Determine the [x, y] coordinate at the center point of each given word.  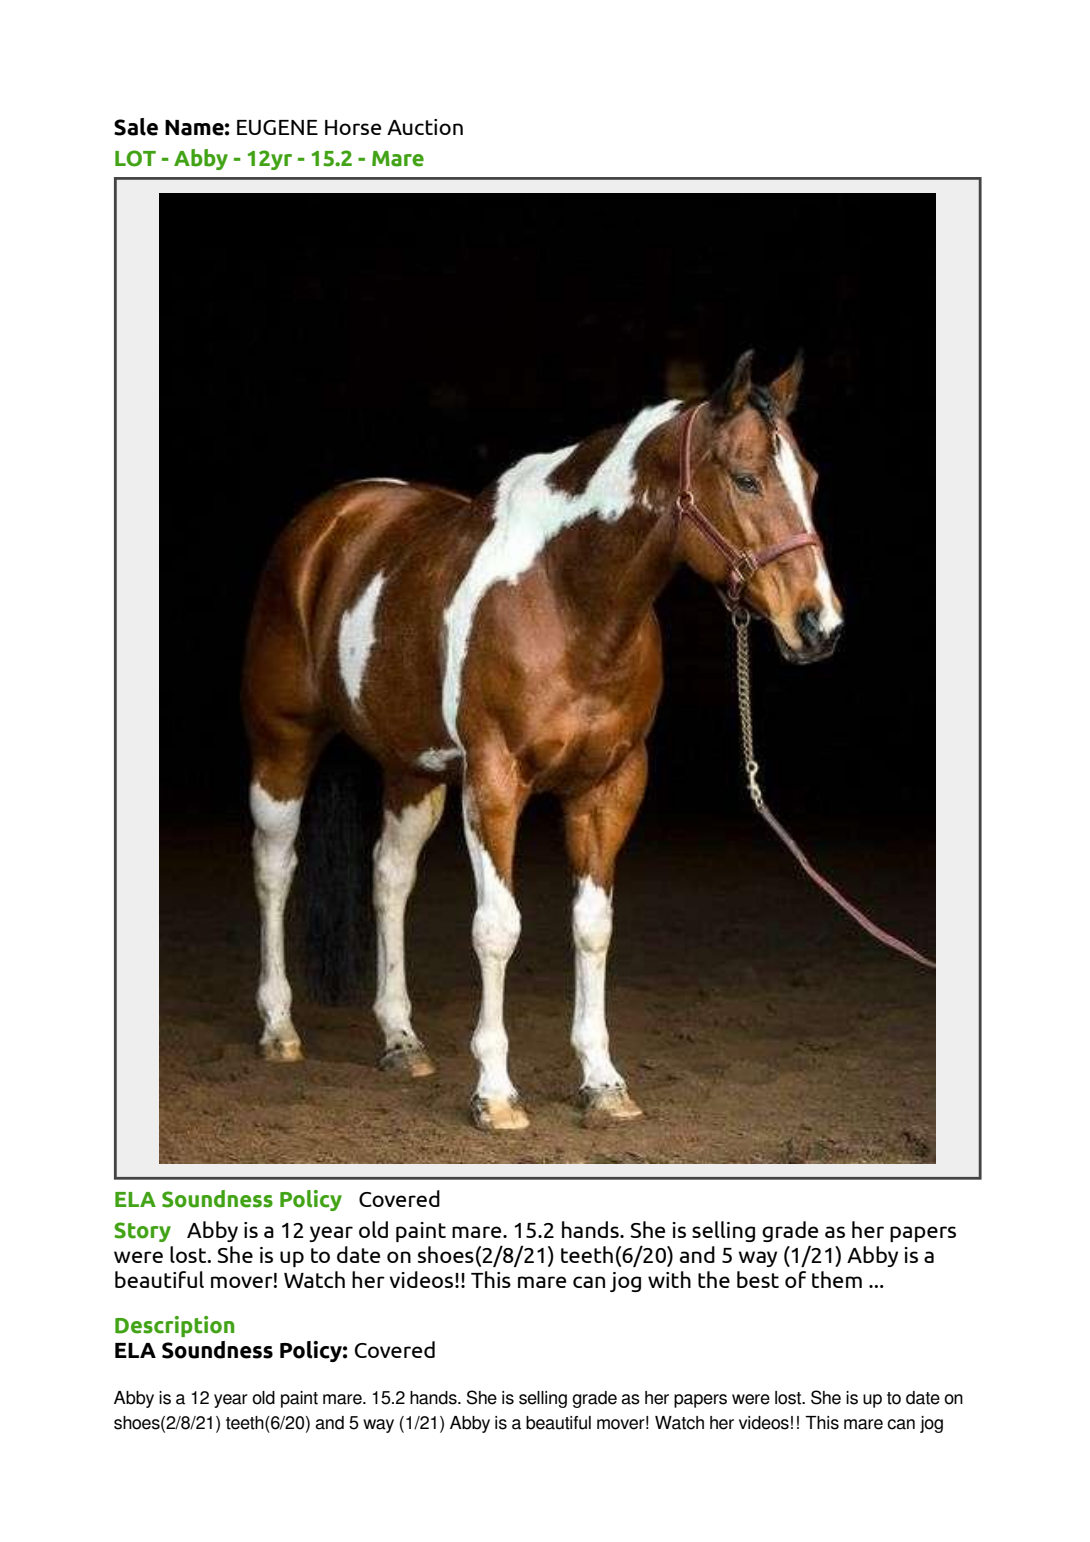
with [669, 1279]
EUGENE [277, 127]
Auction [425, 127]
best [758, 1279]
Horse [353, 127]
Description [174, 1326]
